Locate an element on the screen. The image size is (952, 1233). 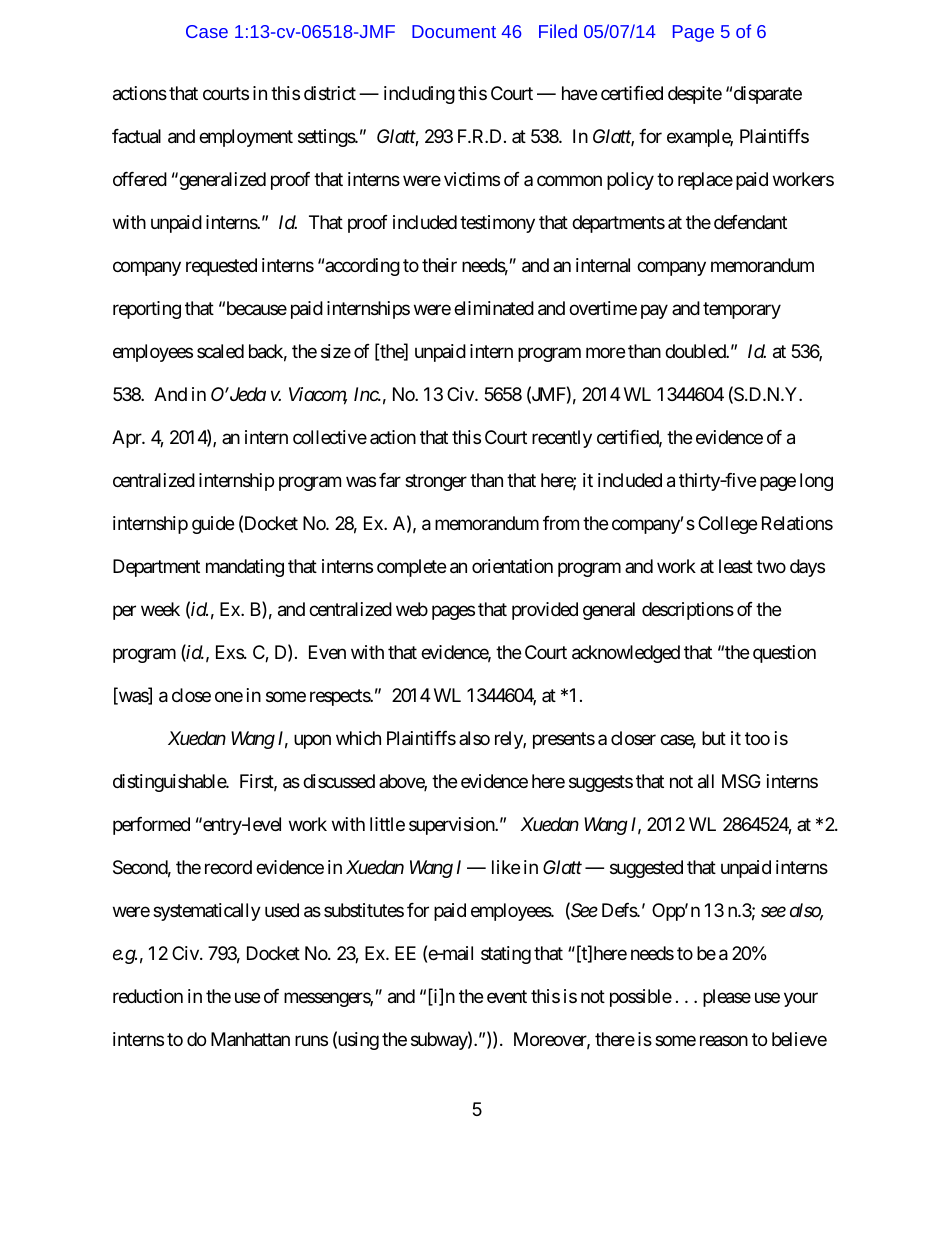
have is located at coordinates (579, 93).
